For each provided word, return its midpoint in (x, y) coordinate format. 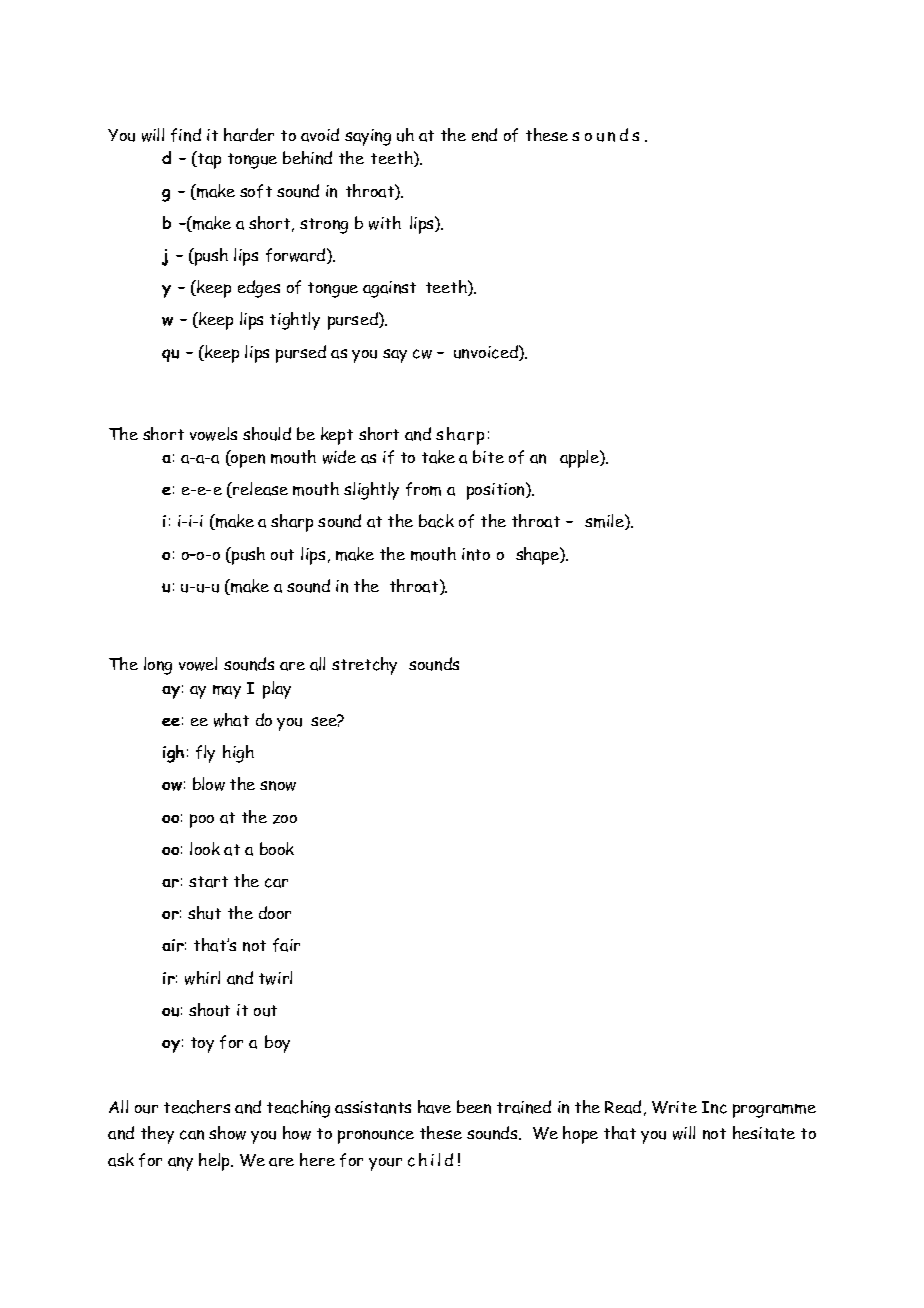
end (484, 135)
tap (208, 160)
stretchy (364, 666)
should (267, 434)
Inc (714, 1107)
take (438, 457)
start (208, 882)
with (385, 223)
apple (580, 459)
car (276, 883)
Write (674, 1107)
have (434, 1107)
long (158, 666)
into (476, 554)
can (192, 1135)
